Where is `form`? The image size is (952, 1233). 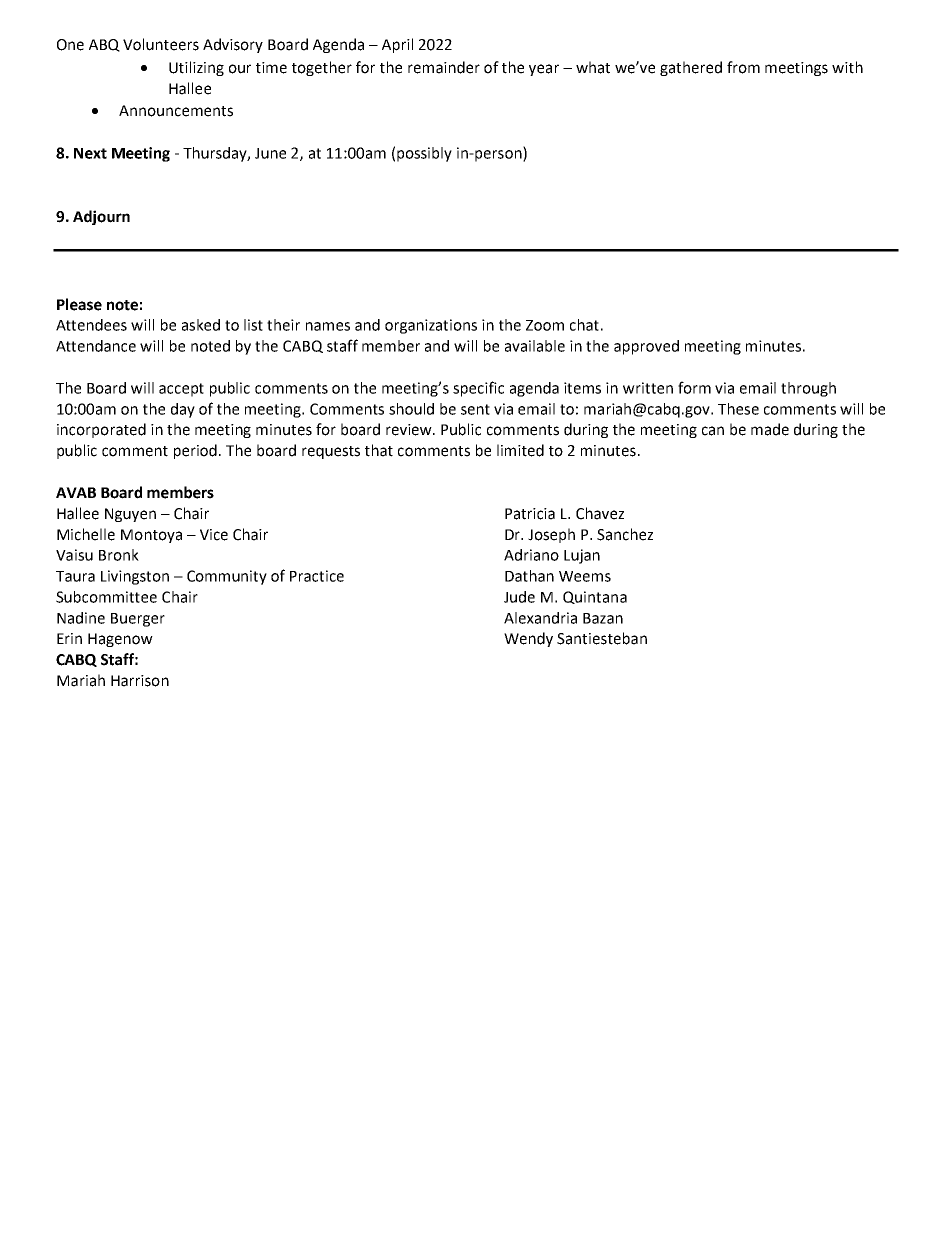
form is located at coordinates (694, 387).
